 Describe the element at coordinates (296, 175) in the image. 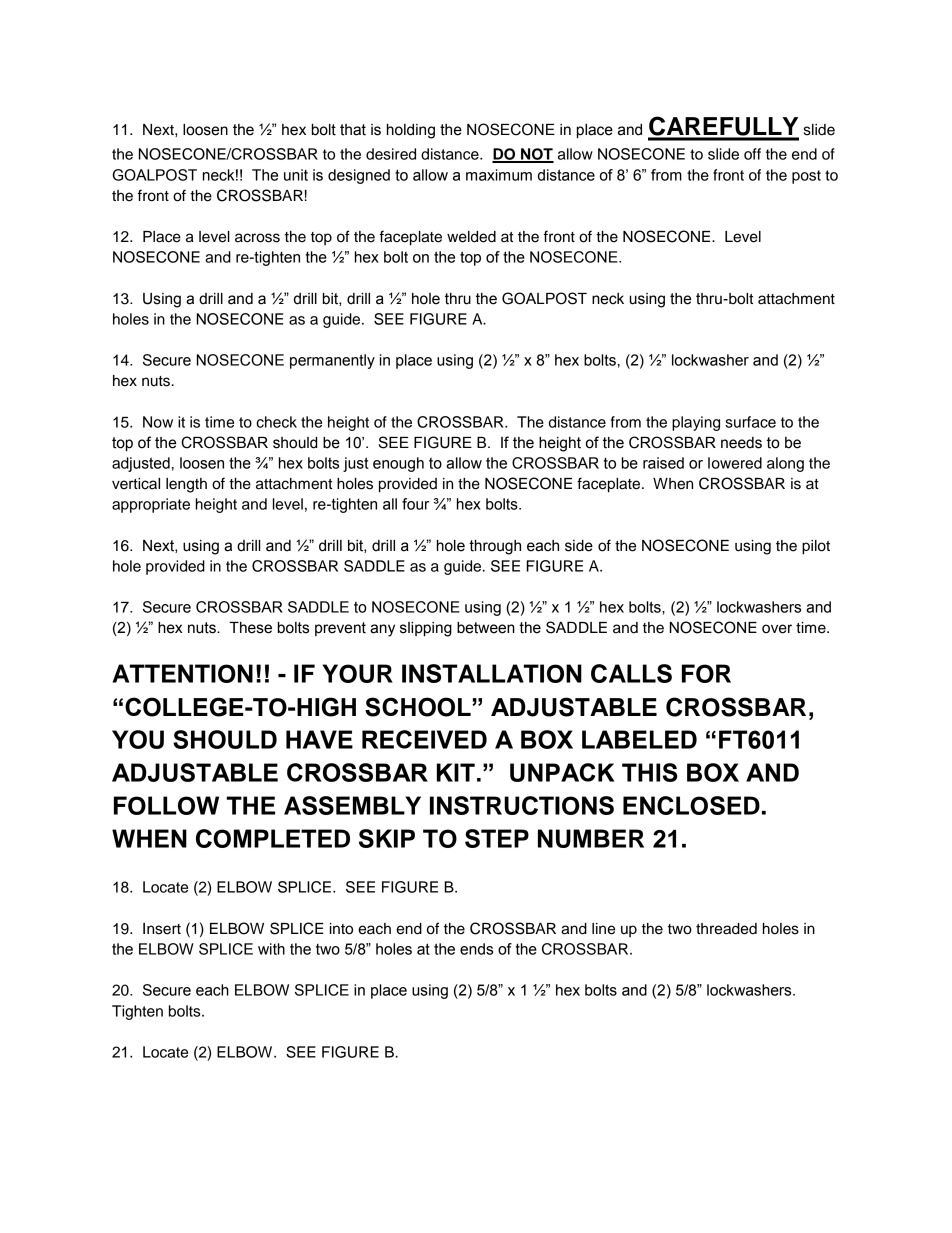

I see `unit` at that location.
